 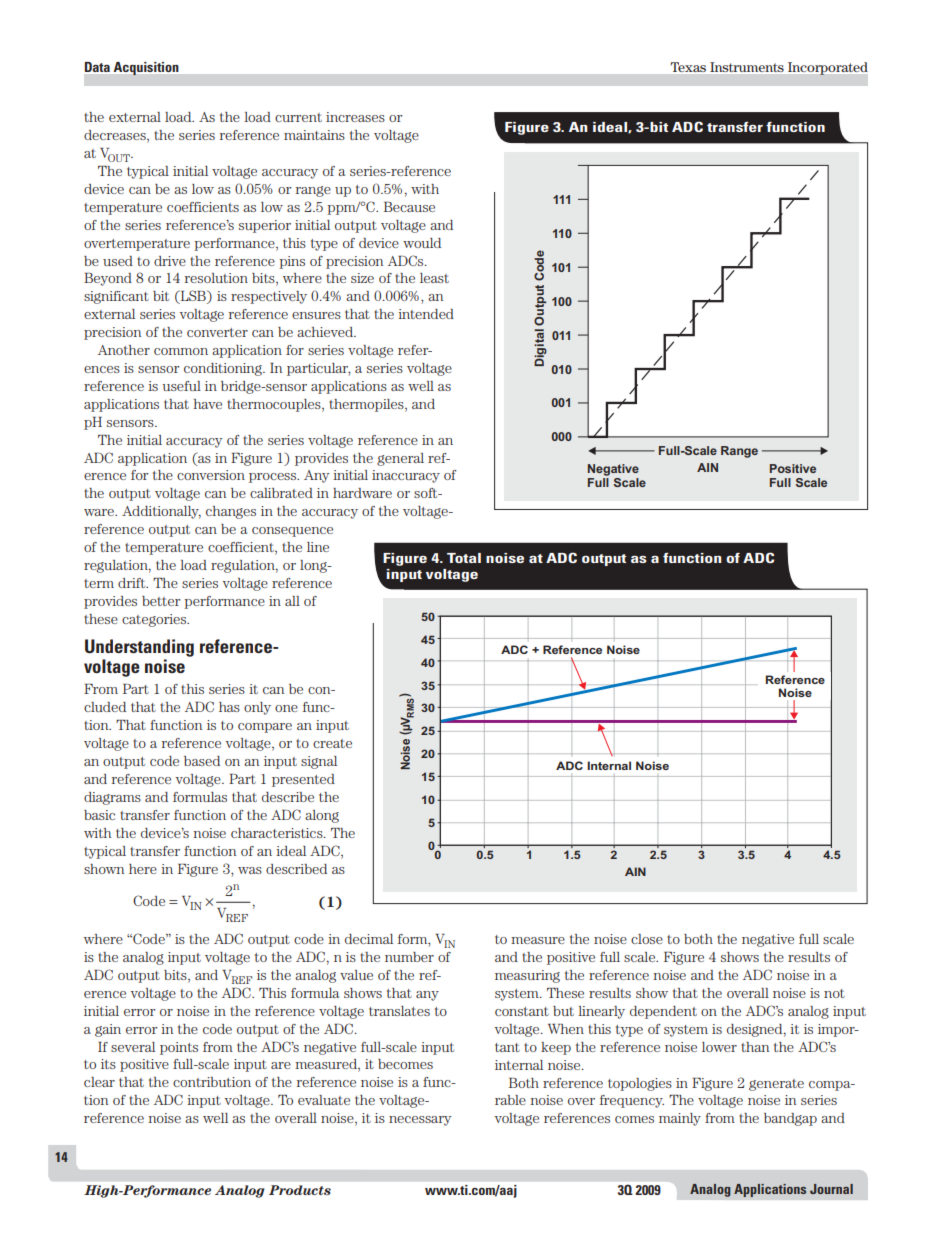 What do you see at coordinates (400, 459) in the screenshot?
I see `general` at bounding box center [400, 459].
